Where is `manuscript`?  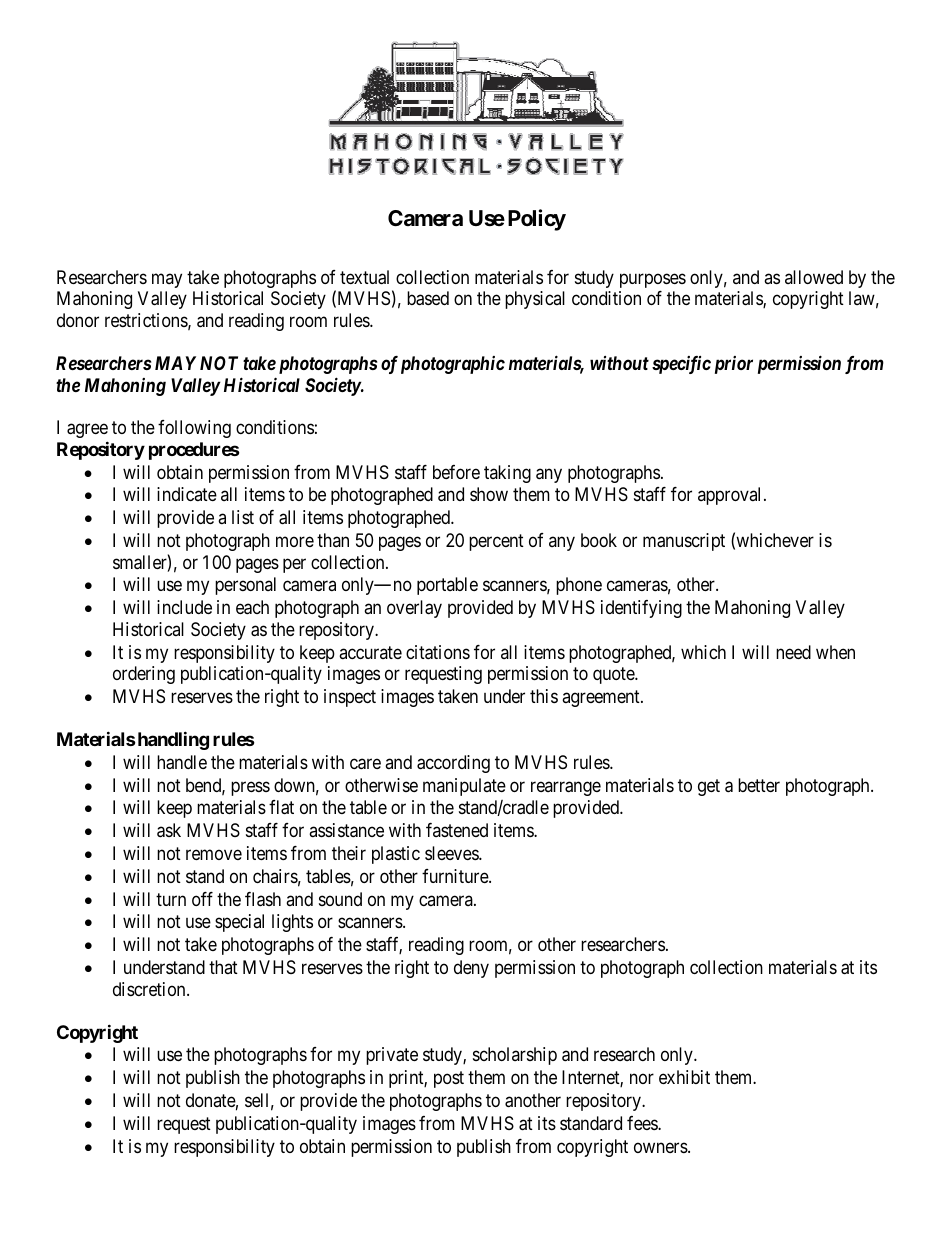
manuscript is located at coordinates (684, 542).
